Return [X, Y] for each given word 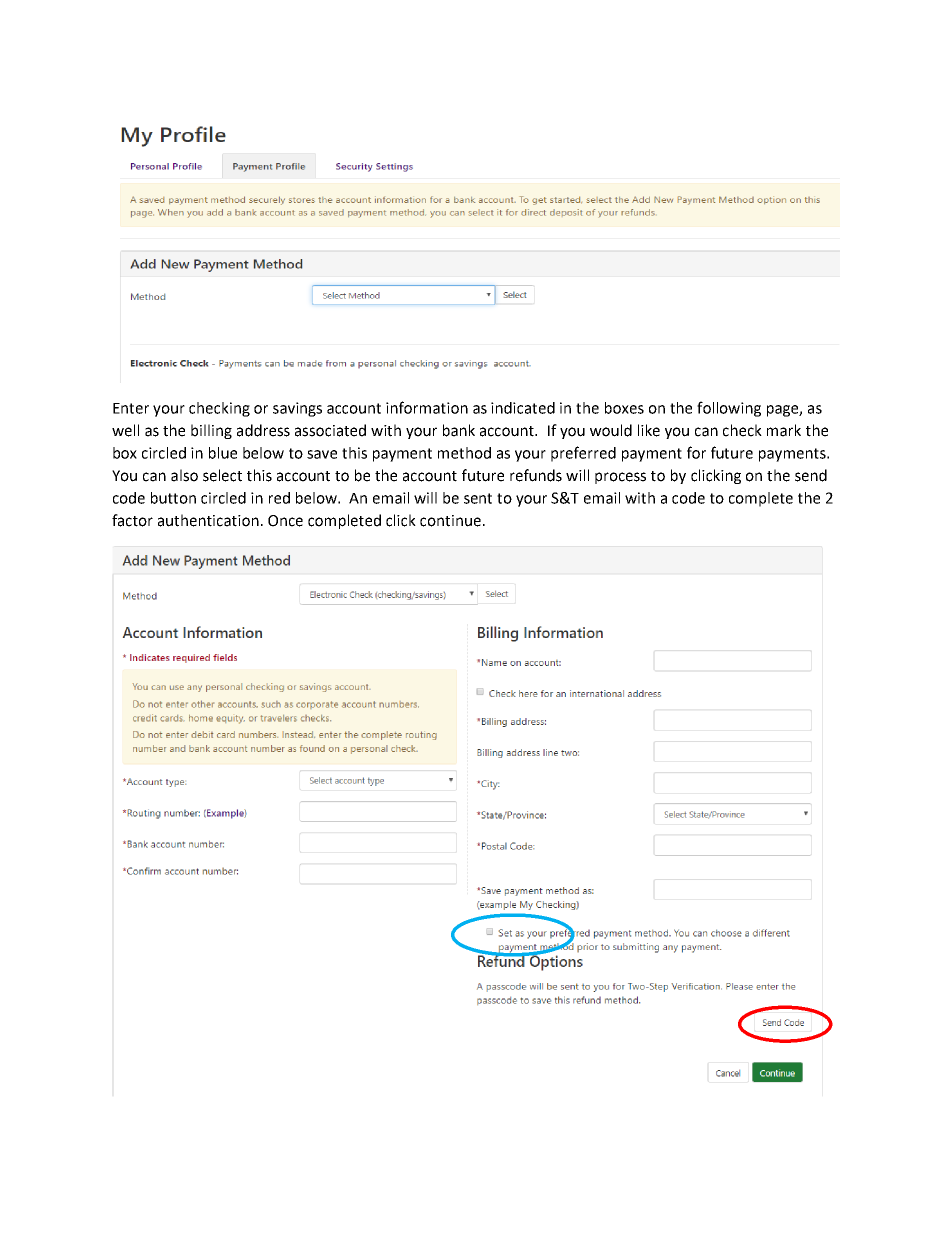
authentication [208, 520]
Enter [131, 408]
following [729, 409]
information [427, 407]
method [464, 453]
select [222, 475]
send [811, 475]
